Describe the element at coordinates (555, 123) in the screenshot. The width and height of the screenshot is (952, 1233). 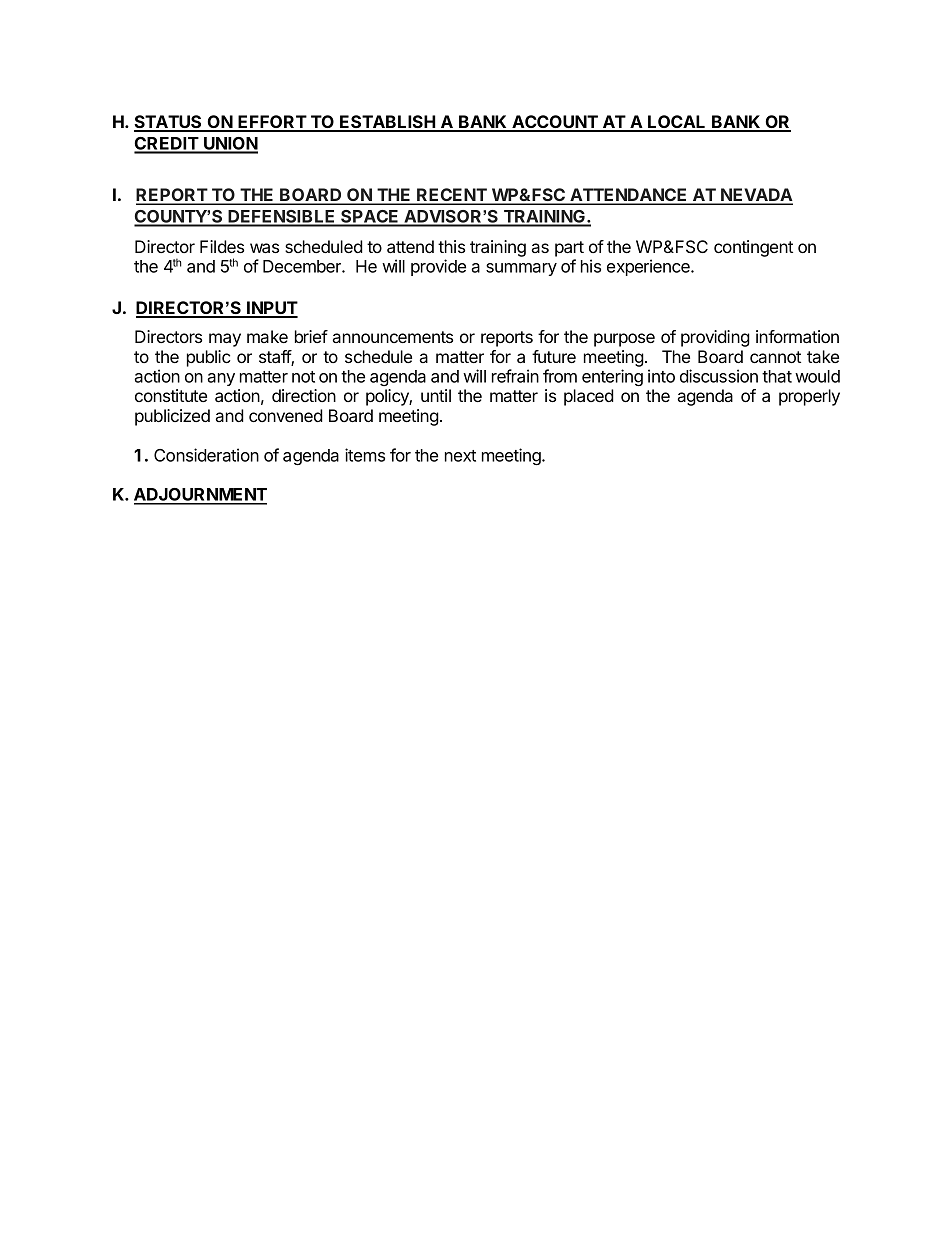
I see `ACCOUNT` at that location.
